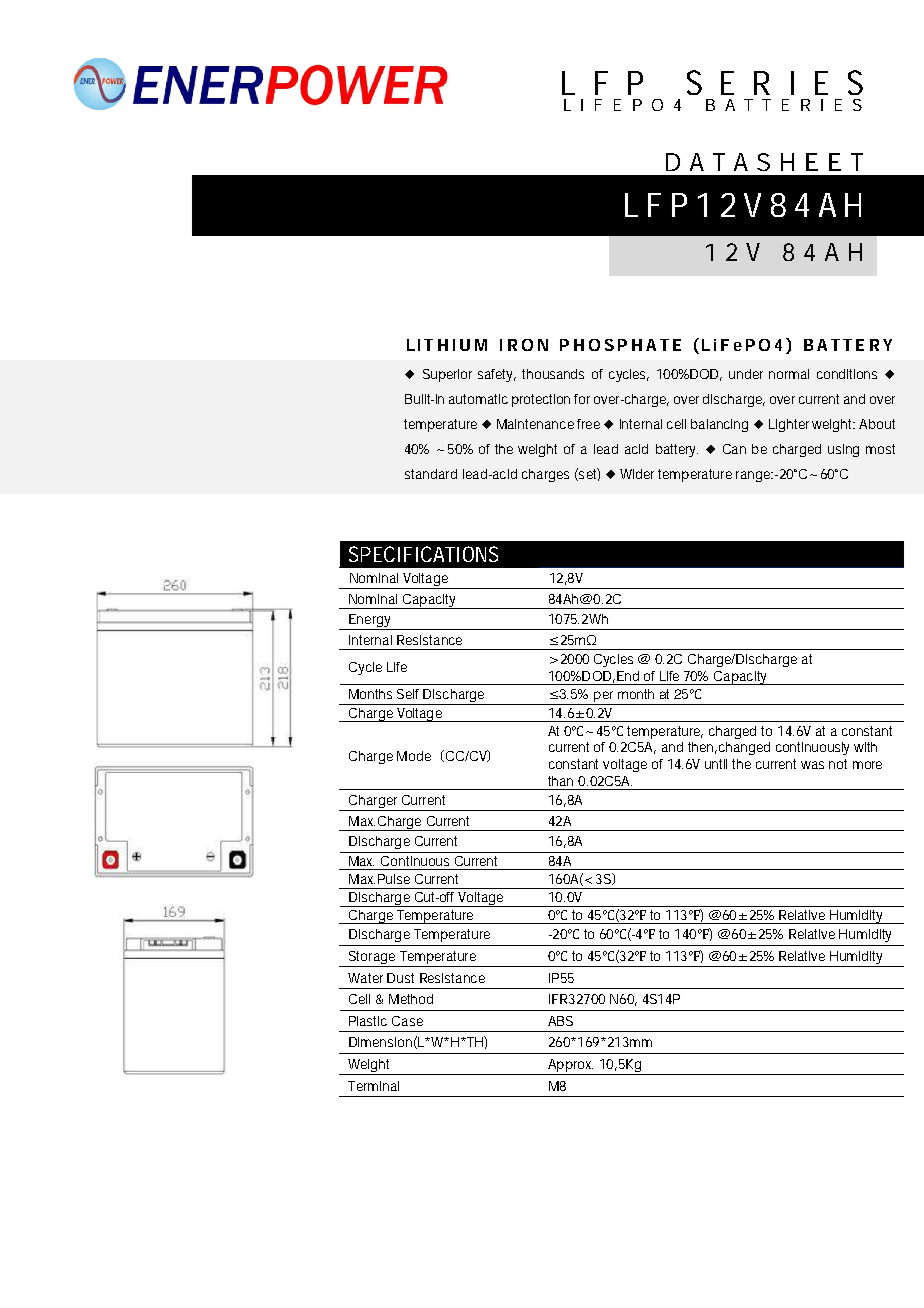 The image size is (924, 1308). What do you see at coordinates (843, 450) in the page?
I see `using` at bounding box center [843, 450].
